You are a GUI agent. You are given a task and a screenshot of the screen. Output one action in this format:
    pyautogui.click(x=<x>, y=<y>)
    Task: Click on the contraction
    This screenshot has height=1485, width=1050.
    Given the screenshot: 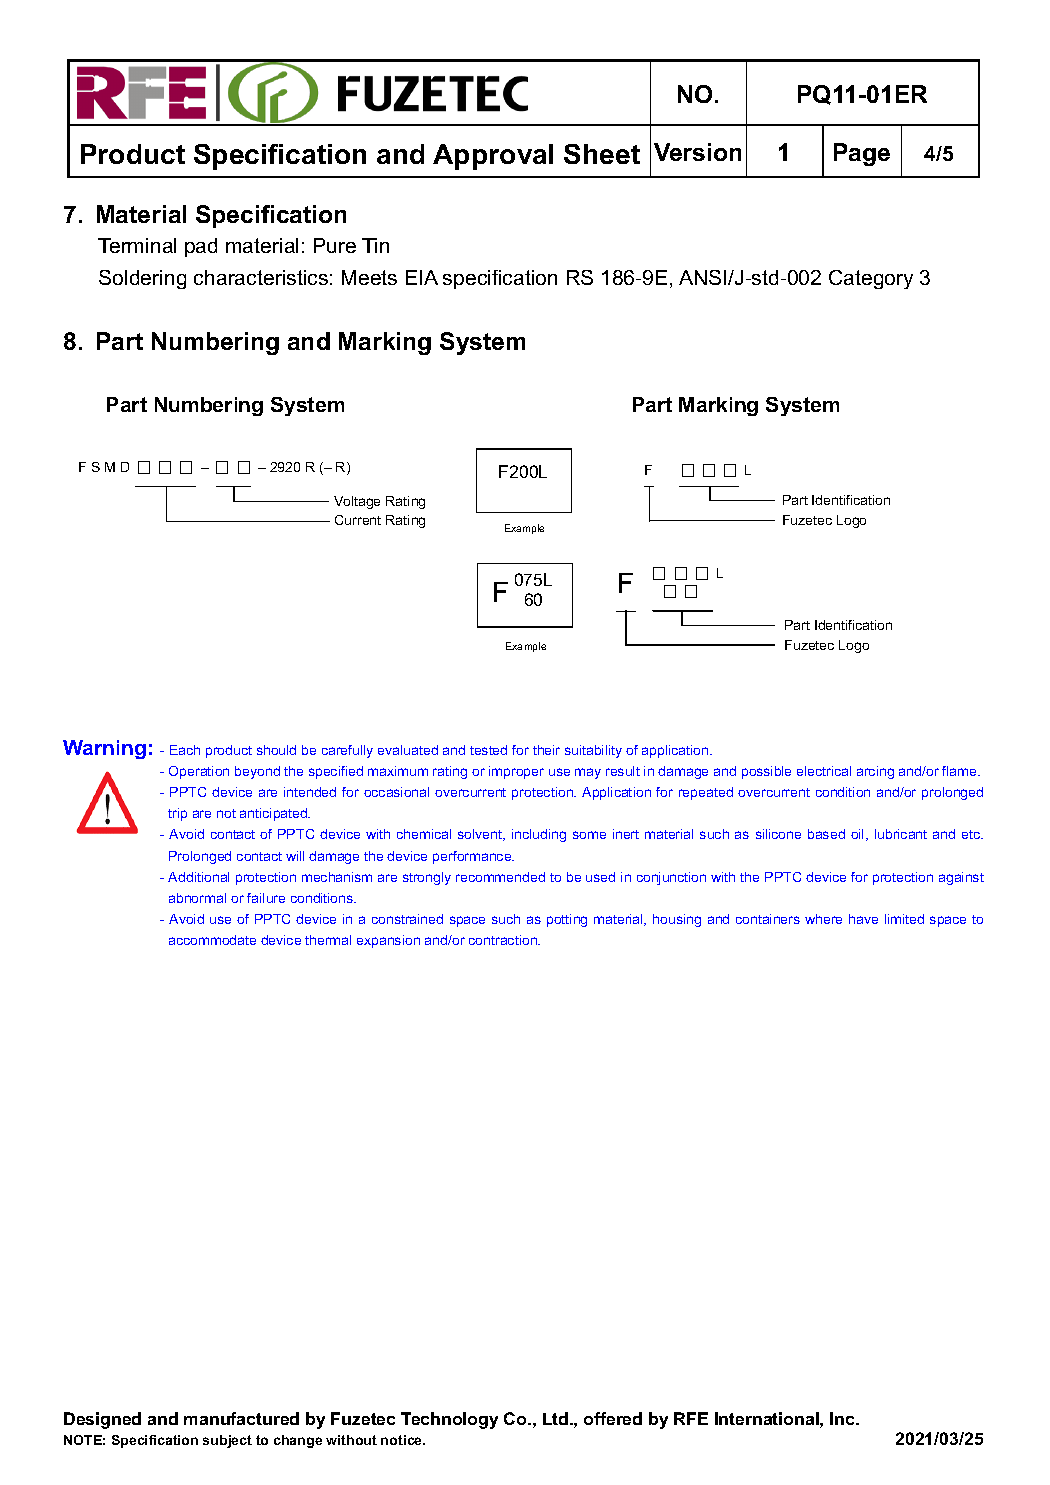 What is the action you would take?
    pyautogui.click(x=504, y=940)
